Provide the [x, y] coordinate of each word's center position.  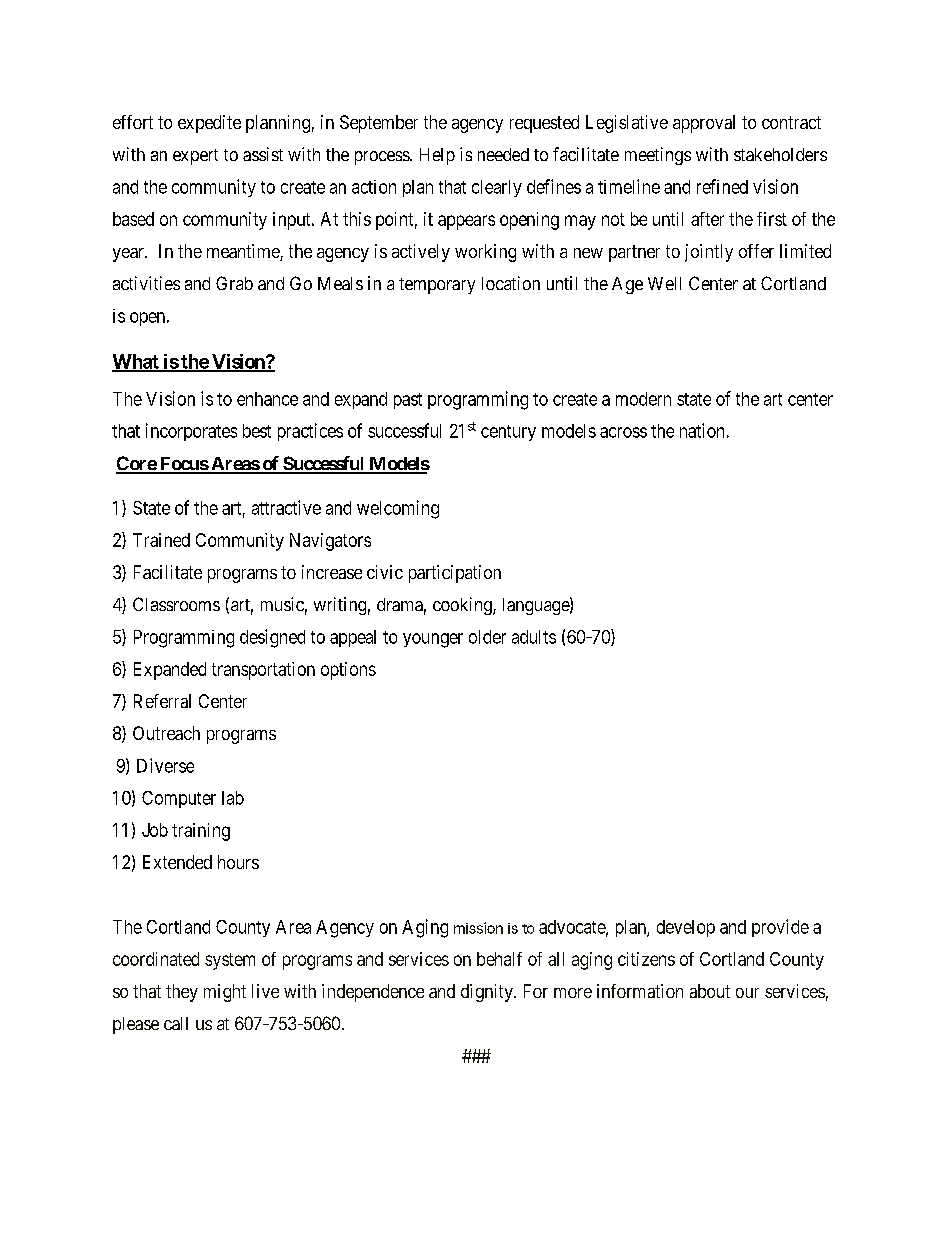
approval [704, 124]
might [225, 993]
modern [643, 399]
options [348, 671]
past [408, 401]
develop [686, 928]
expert [195, 157]
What [136, 362]
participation [455, 574]
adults [534, 637]
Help [437, 156]
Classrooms [176, 604]
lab [233, 798]
